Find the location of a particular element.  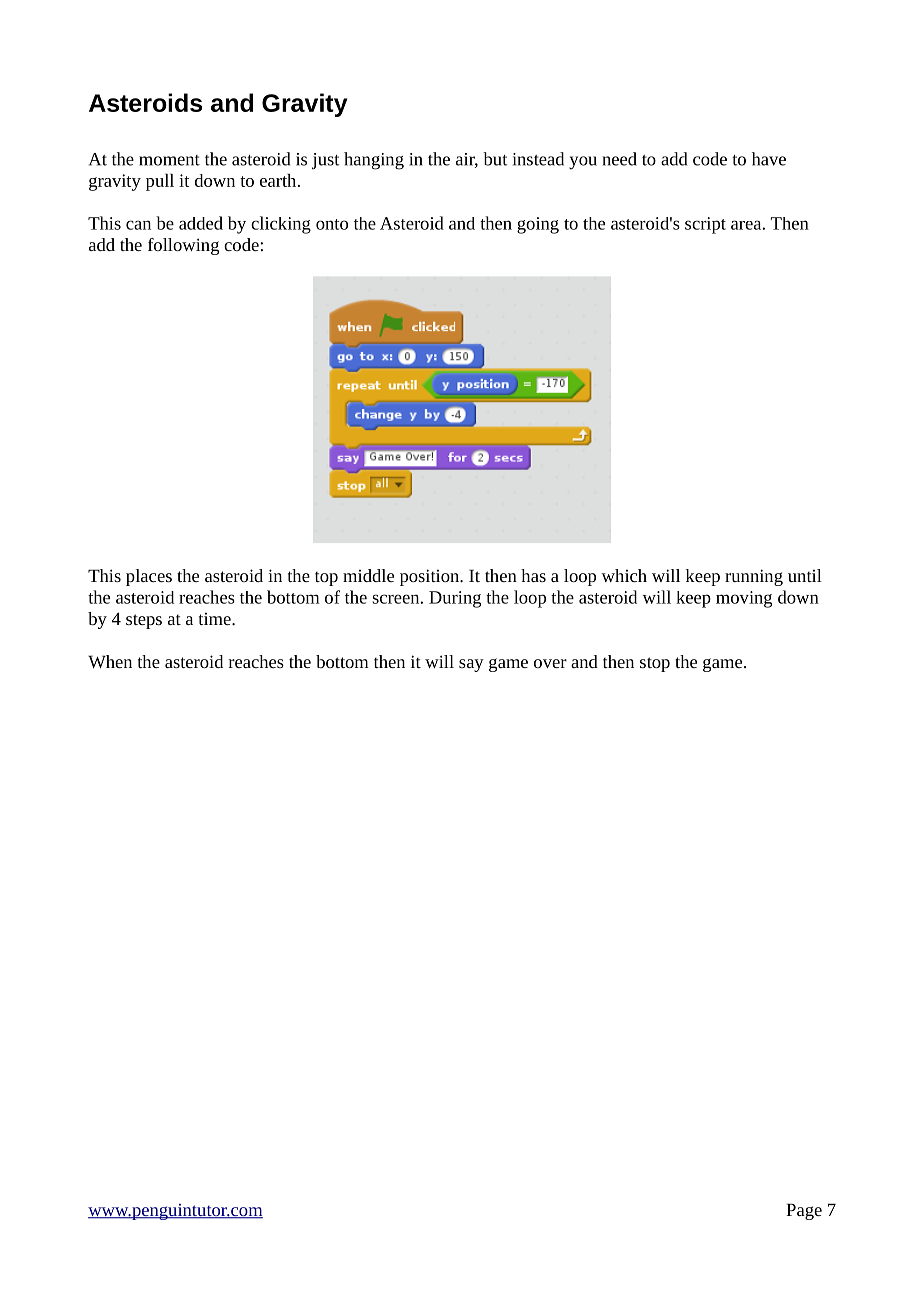

stop is located at coordinates (655, 664).
